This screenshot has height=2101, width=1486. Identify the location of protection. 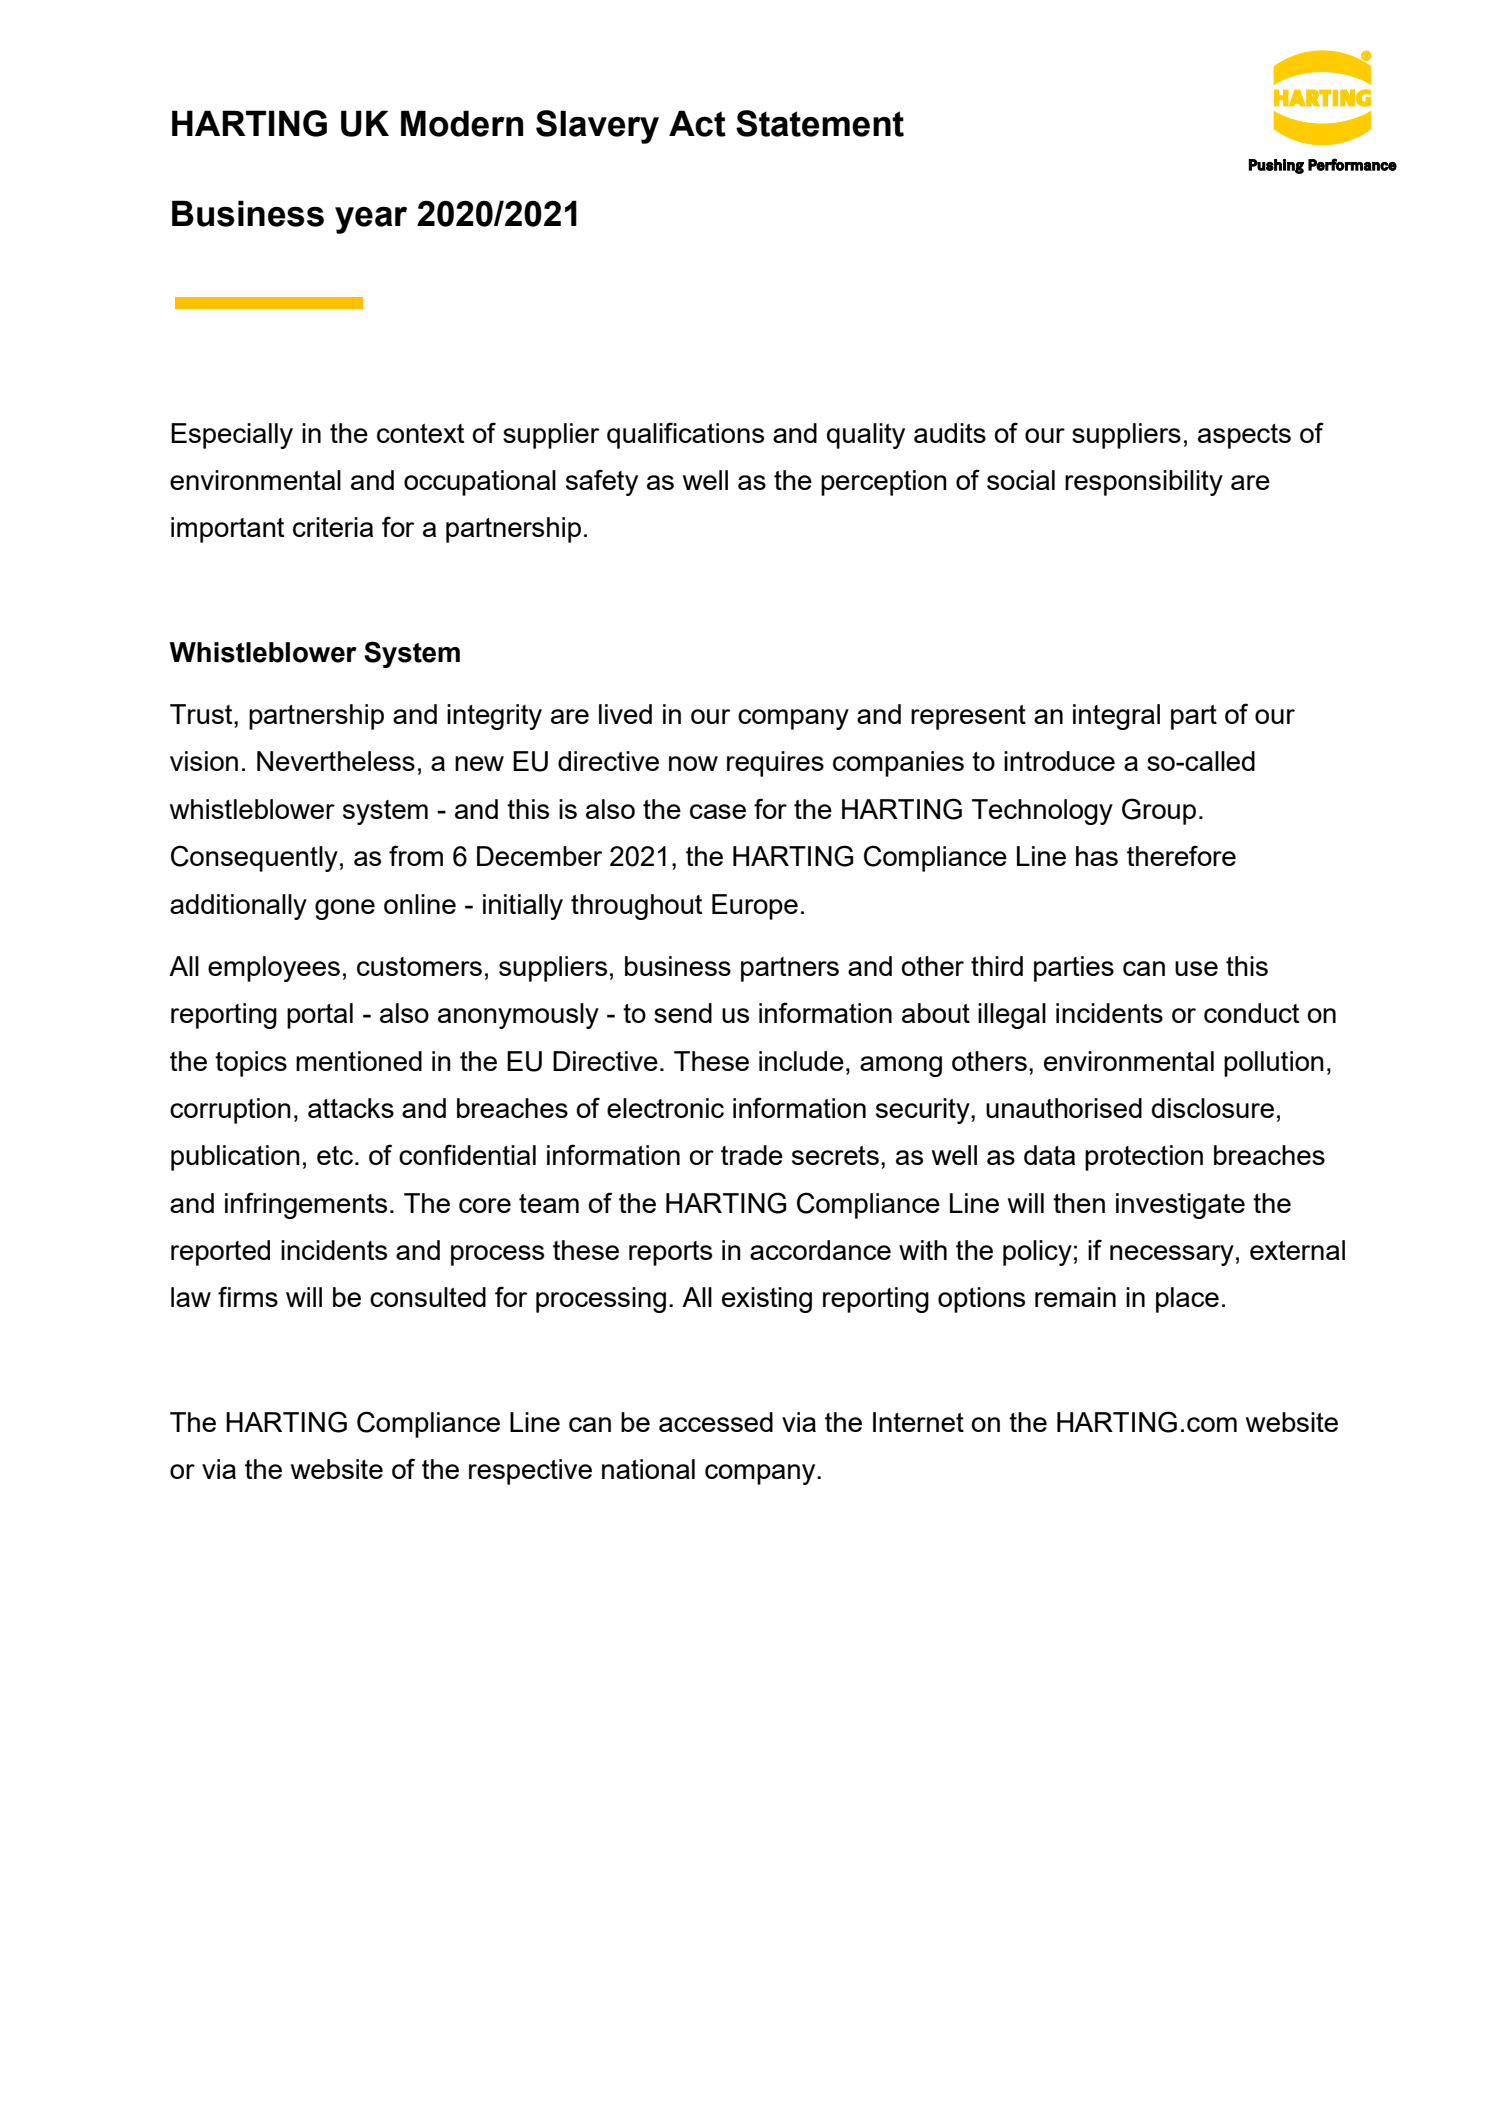
(1144, 1158).
